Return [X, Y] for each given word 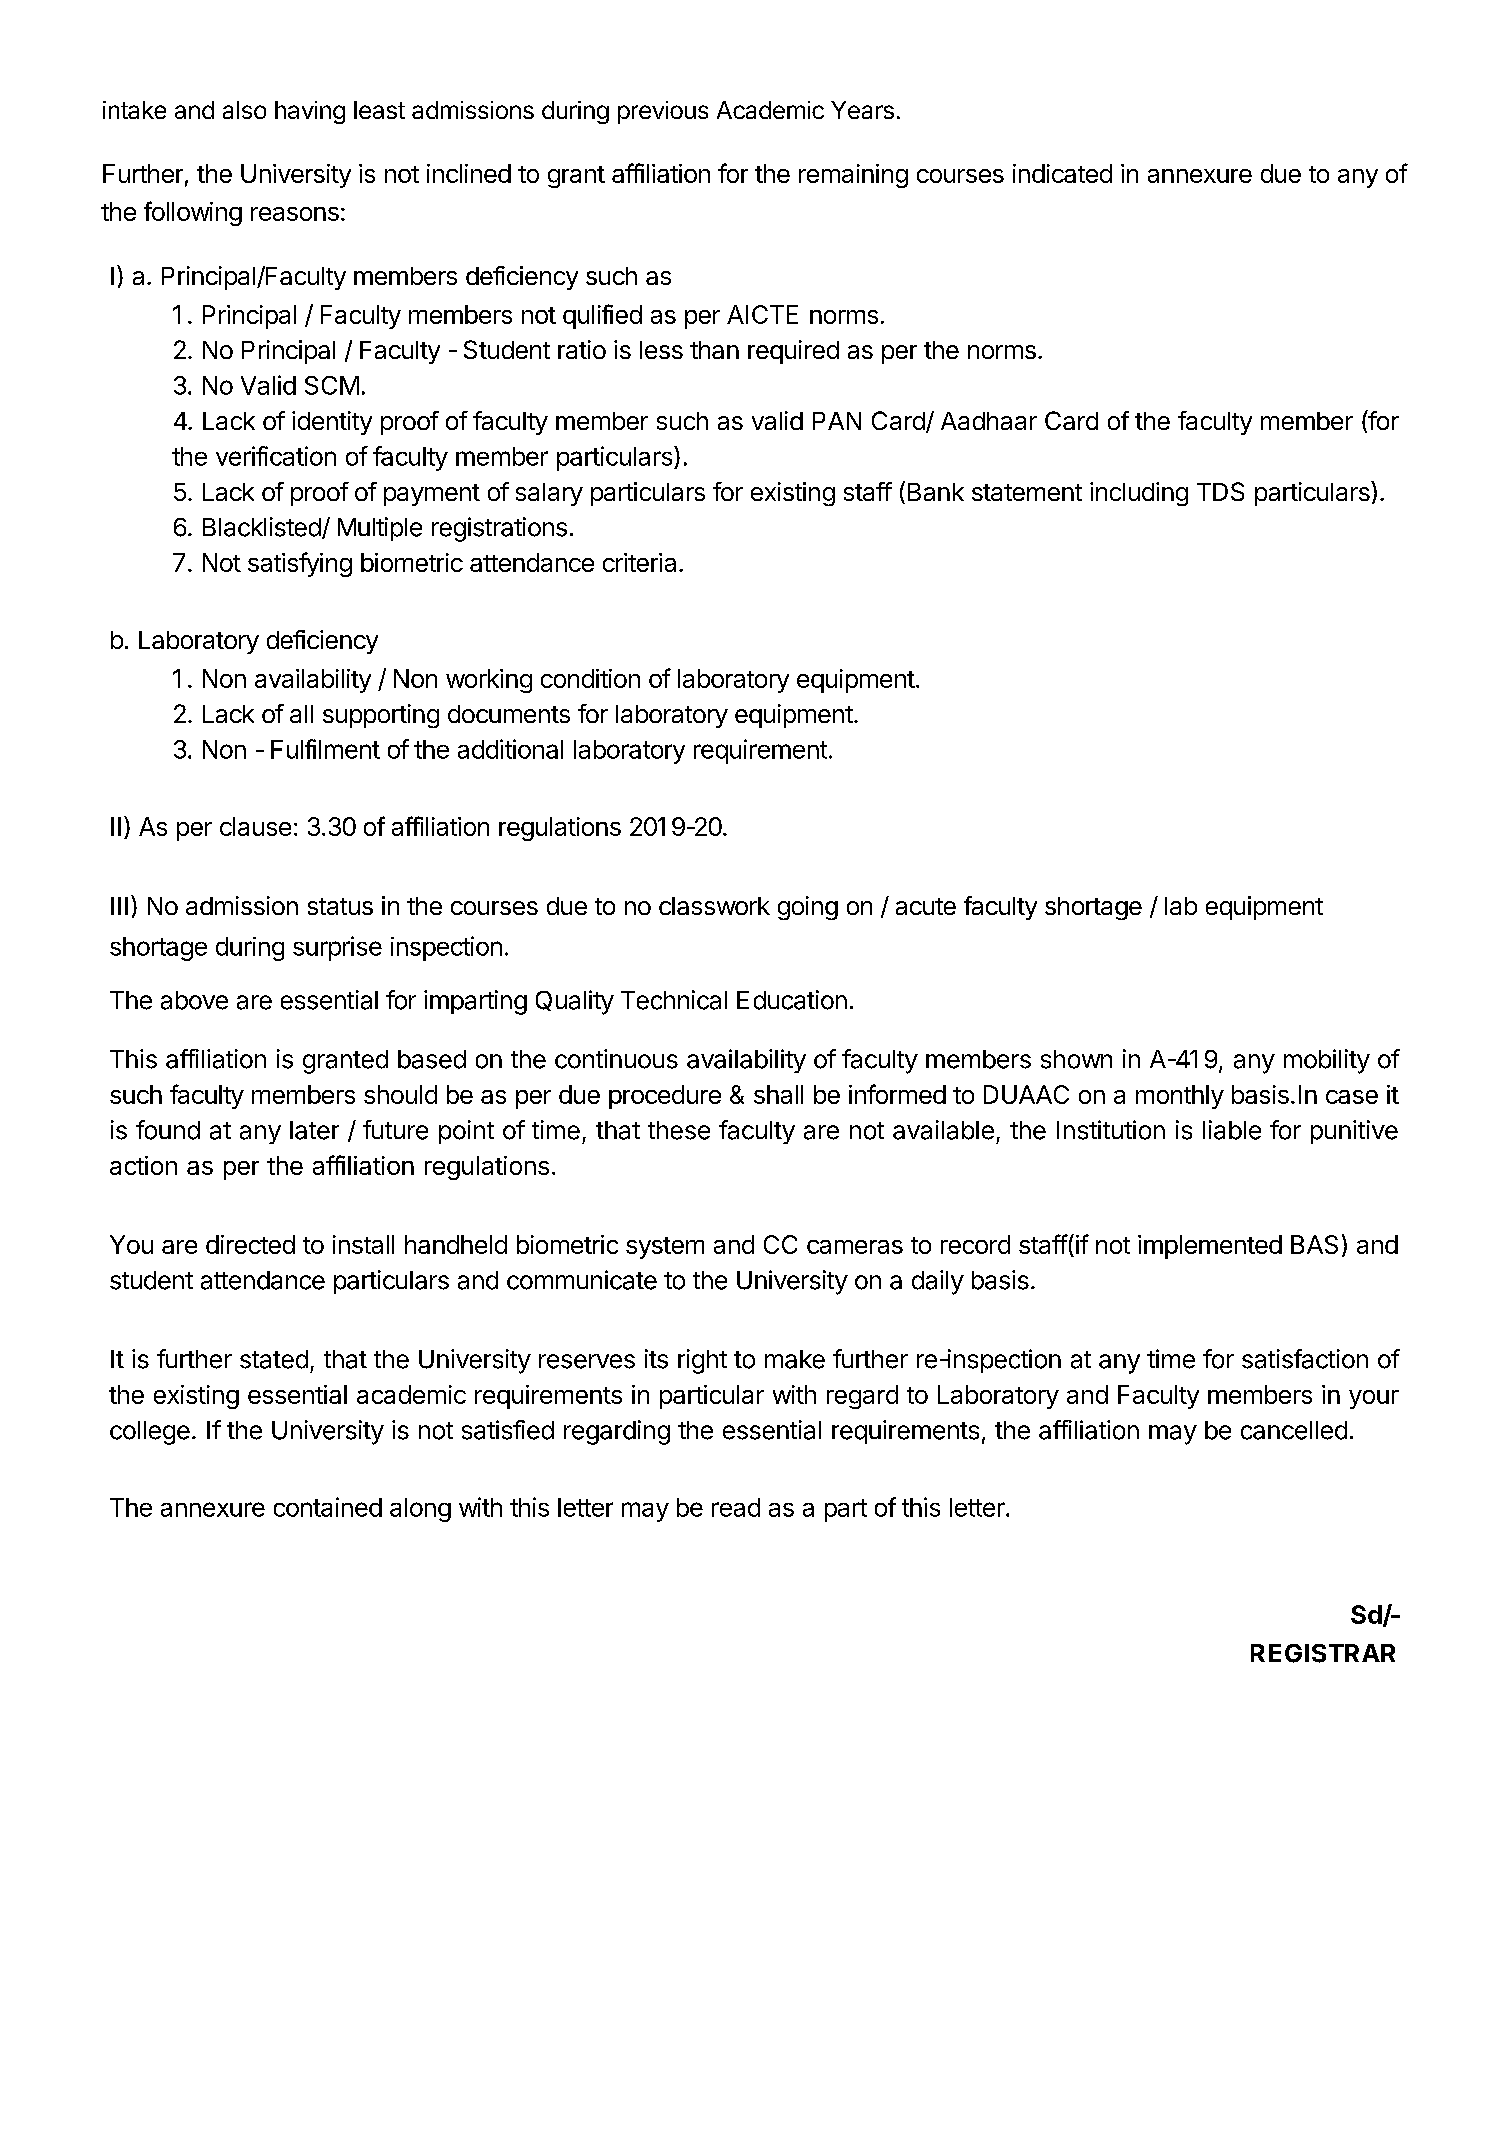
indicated [1062, 173]
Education [792, 1000]
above [194, 1000]
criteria [639, 562]
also [244, 110]
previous [663, 112]
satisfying [300, 564]
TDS [1220, 491]
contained [328, 1507]
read [736, 1507]
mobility [1327, 1061]
